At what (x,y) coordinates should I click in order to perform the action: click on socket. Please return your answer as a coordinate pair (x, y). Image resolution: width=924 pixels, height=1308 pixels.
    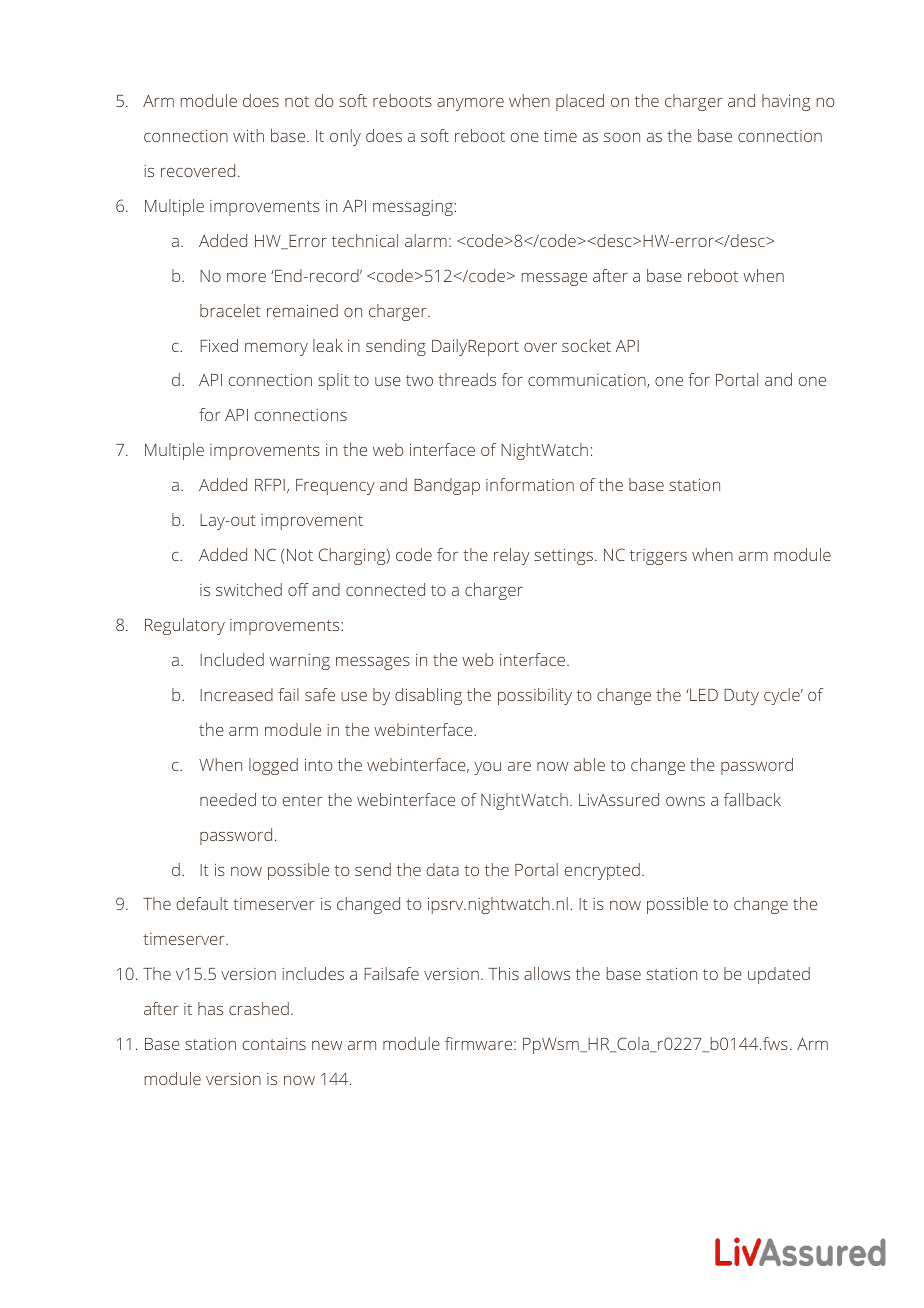
    Looking at the image, I should click on (586, 345).
